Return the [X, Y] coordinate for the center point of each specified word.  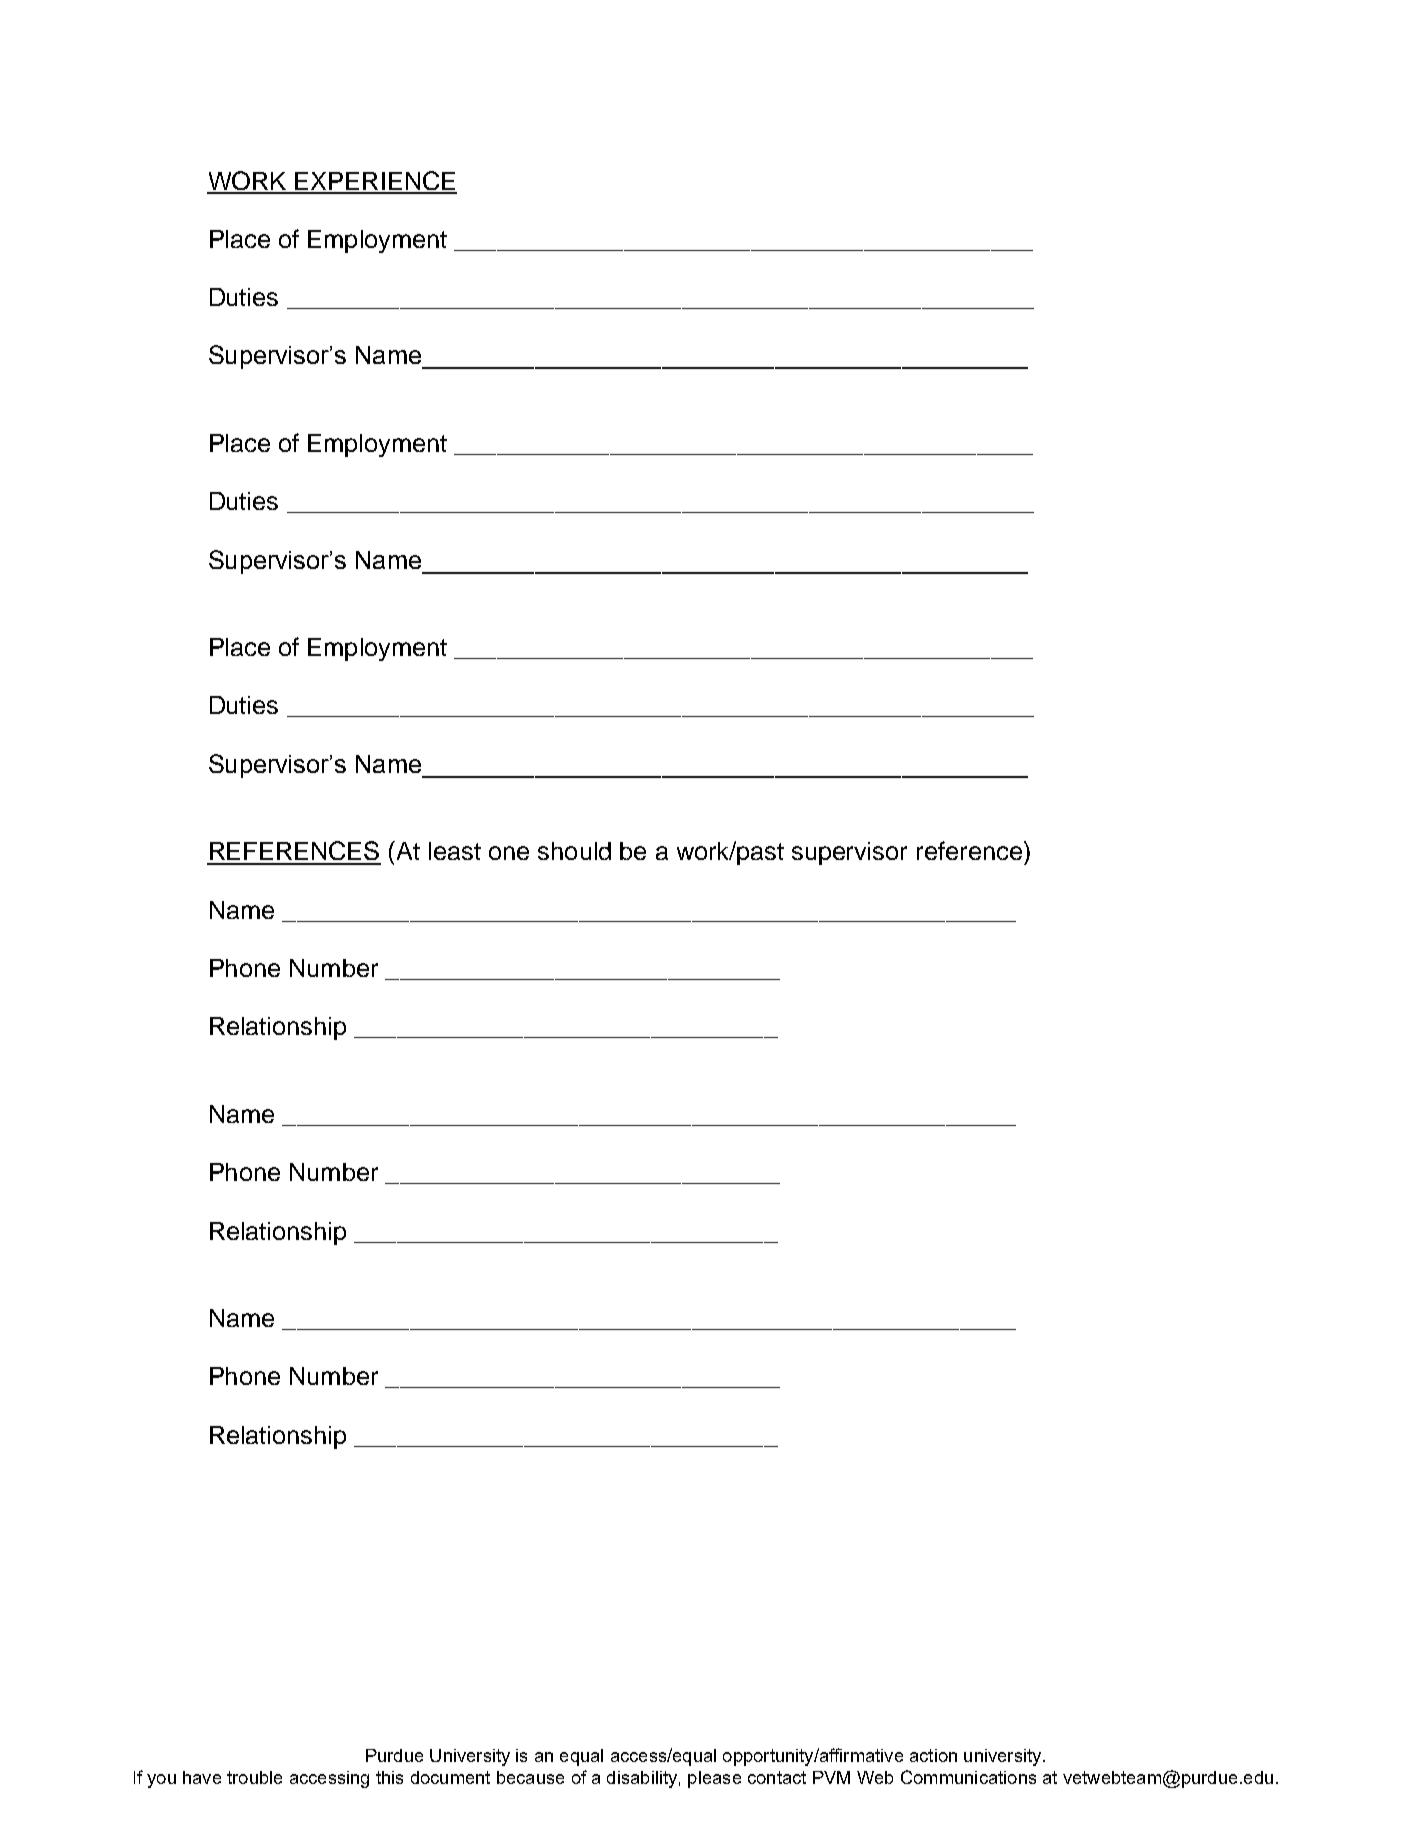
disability [642, 1779]
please [714, 1779]
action [933, 1755]
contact [777, 1777]
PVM [831, 1777]
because [530, 1777]
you [161, 1781]
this [389, 1777]
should [574, 851]
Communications [968, 1777]
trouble [254, 1777]
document [450, 1777]
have [202, 1777]
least [455, 851]
